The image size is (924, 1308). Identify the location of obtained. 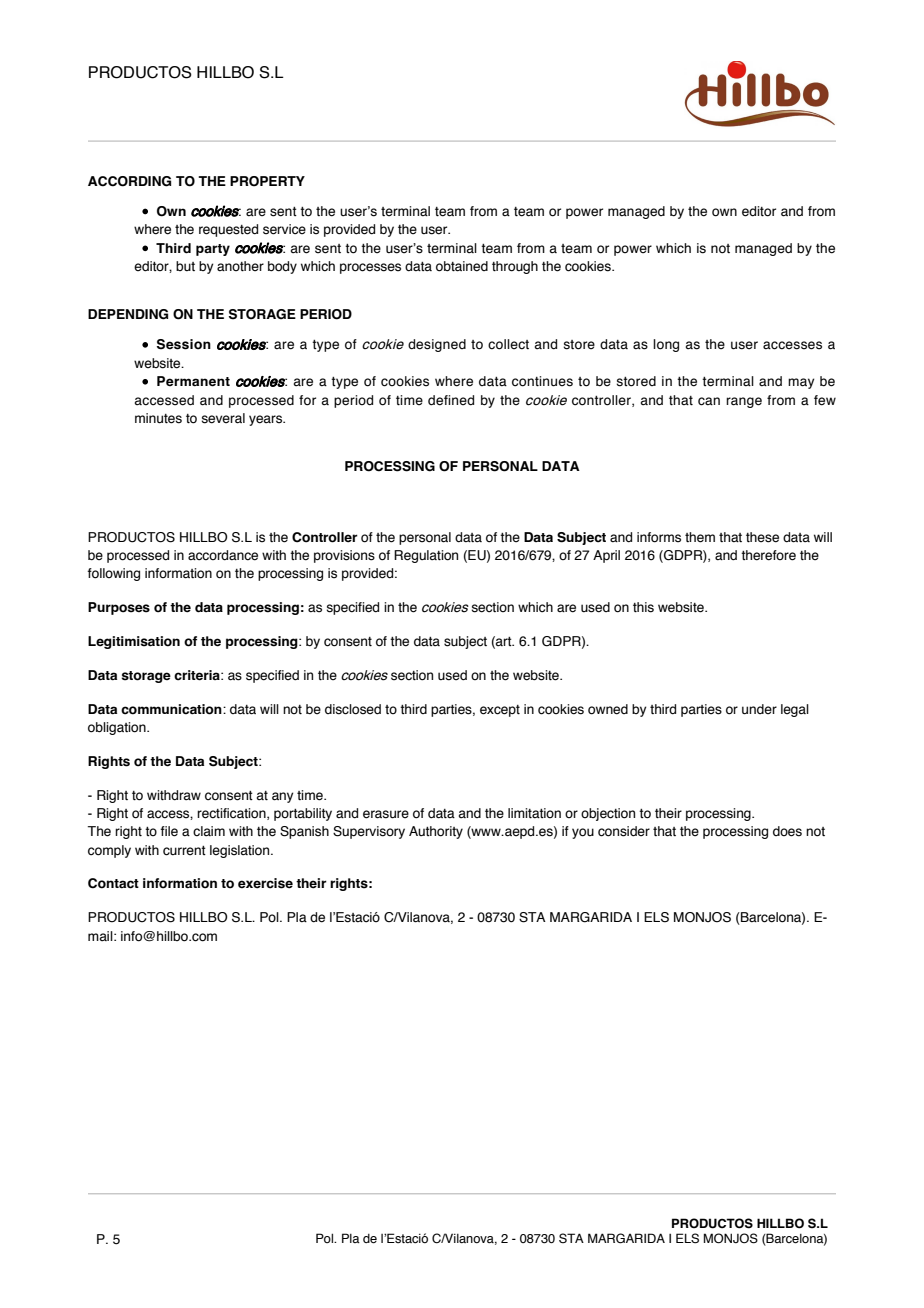
(462, 266).
